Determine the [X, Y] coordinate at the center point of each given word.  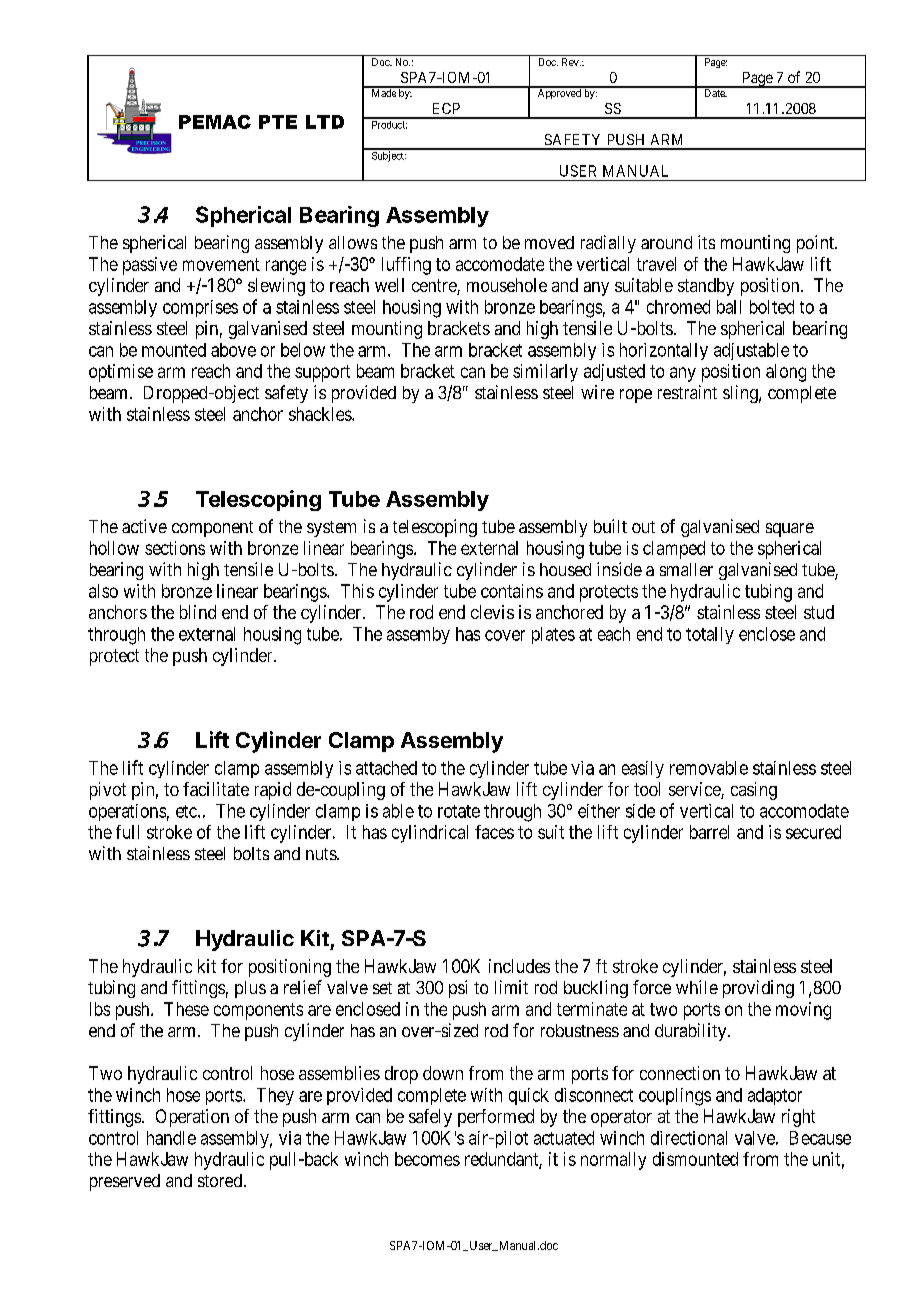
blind [198, 612]
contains [512, 591]
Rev [571, 62]
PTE [278, 122]
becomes [427, 1159]
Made [383, 92]
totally [710, 635]
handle [171, 1138]
